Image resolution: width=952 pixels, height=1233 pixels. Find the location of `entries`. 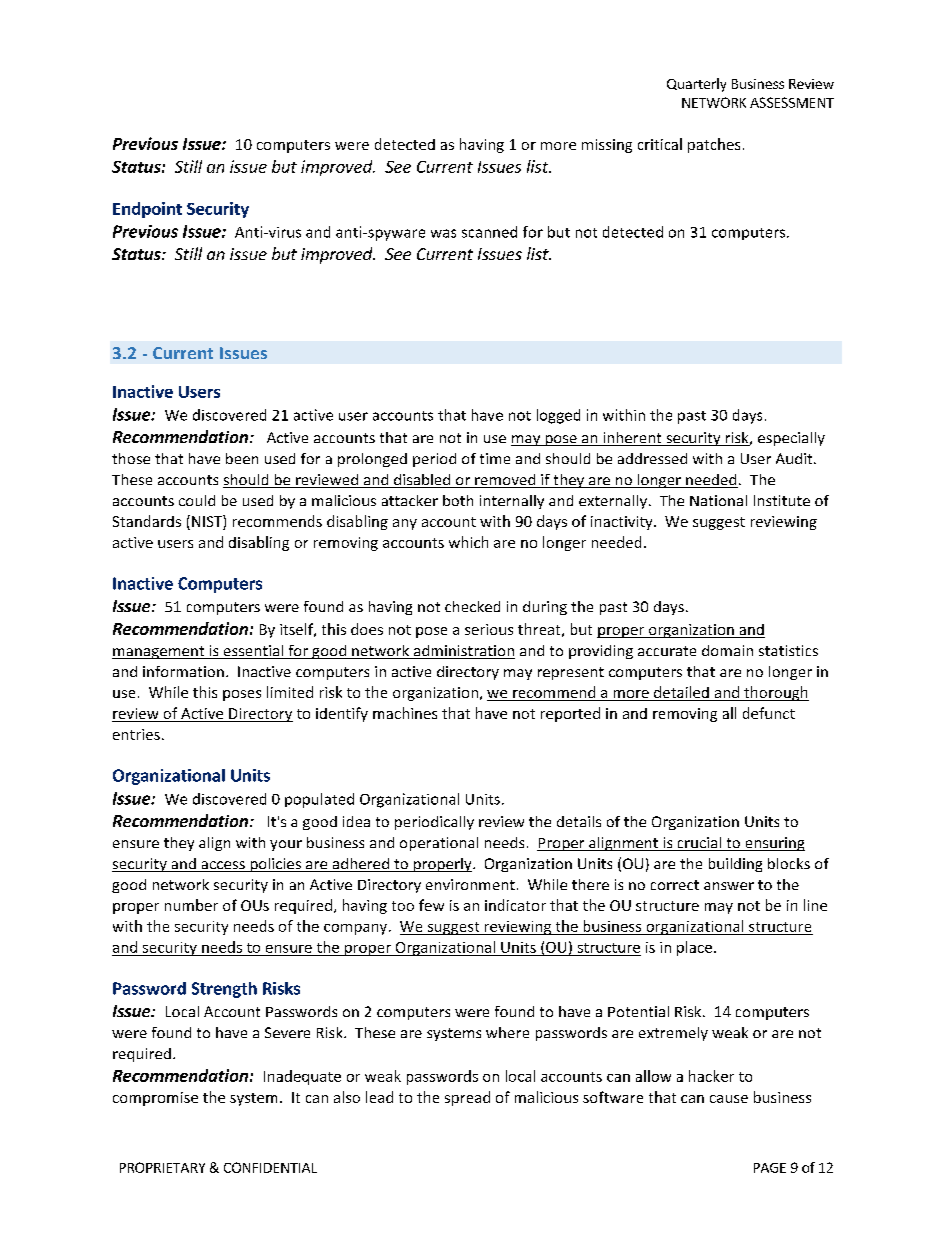

entries is located at coordinates (136, 734).
